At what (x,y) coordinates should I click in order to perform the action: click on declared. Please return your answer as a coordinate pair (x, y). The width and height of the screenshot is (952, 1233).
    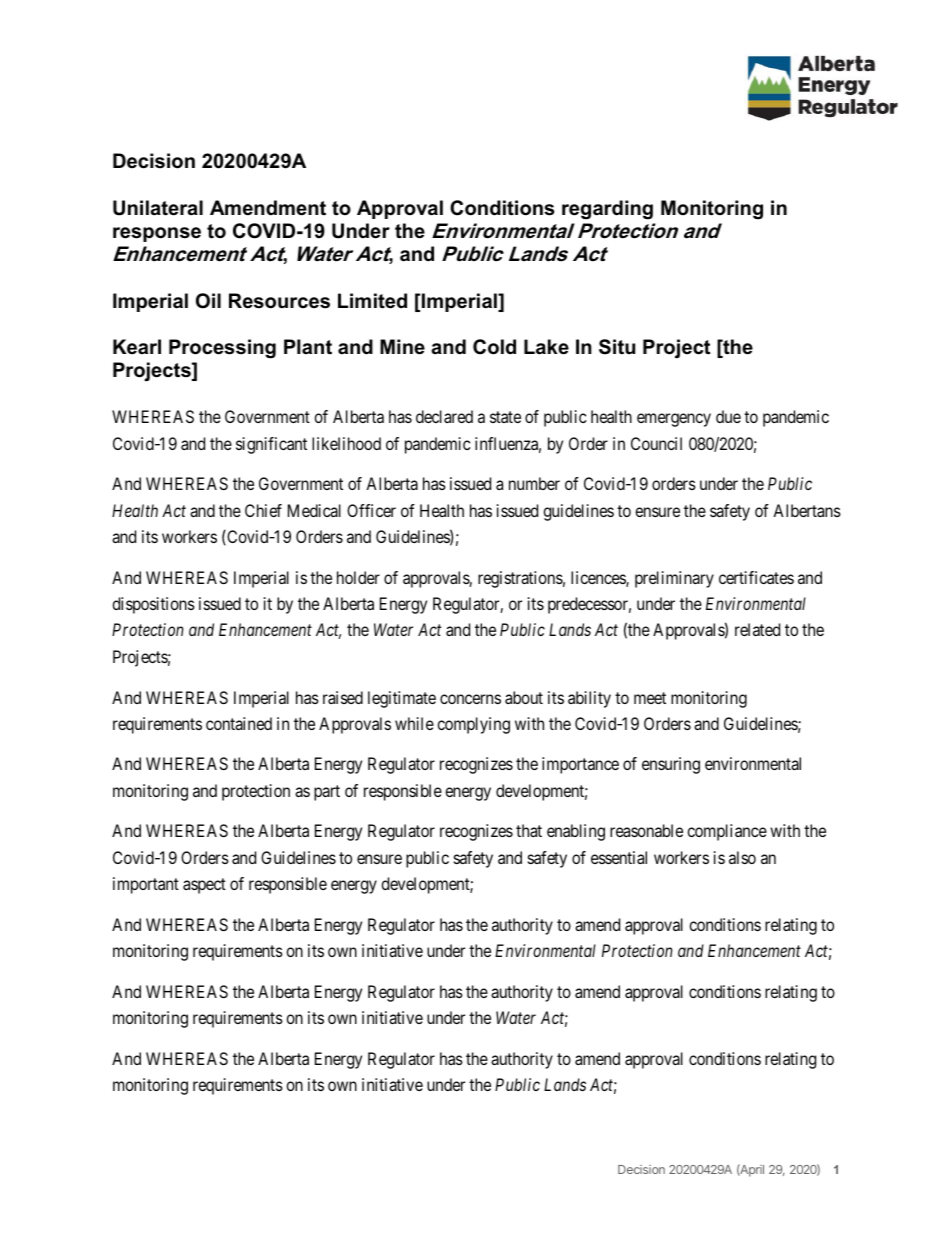
    Looking at the image, I should click on (444, 416).
